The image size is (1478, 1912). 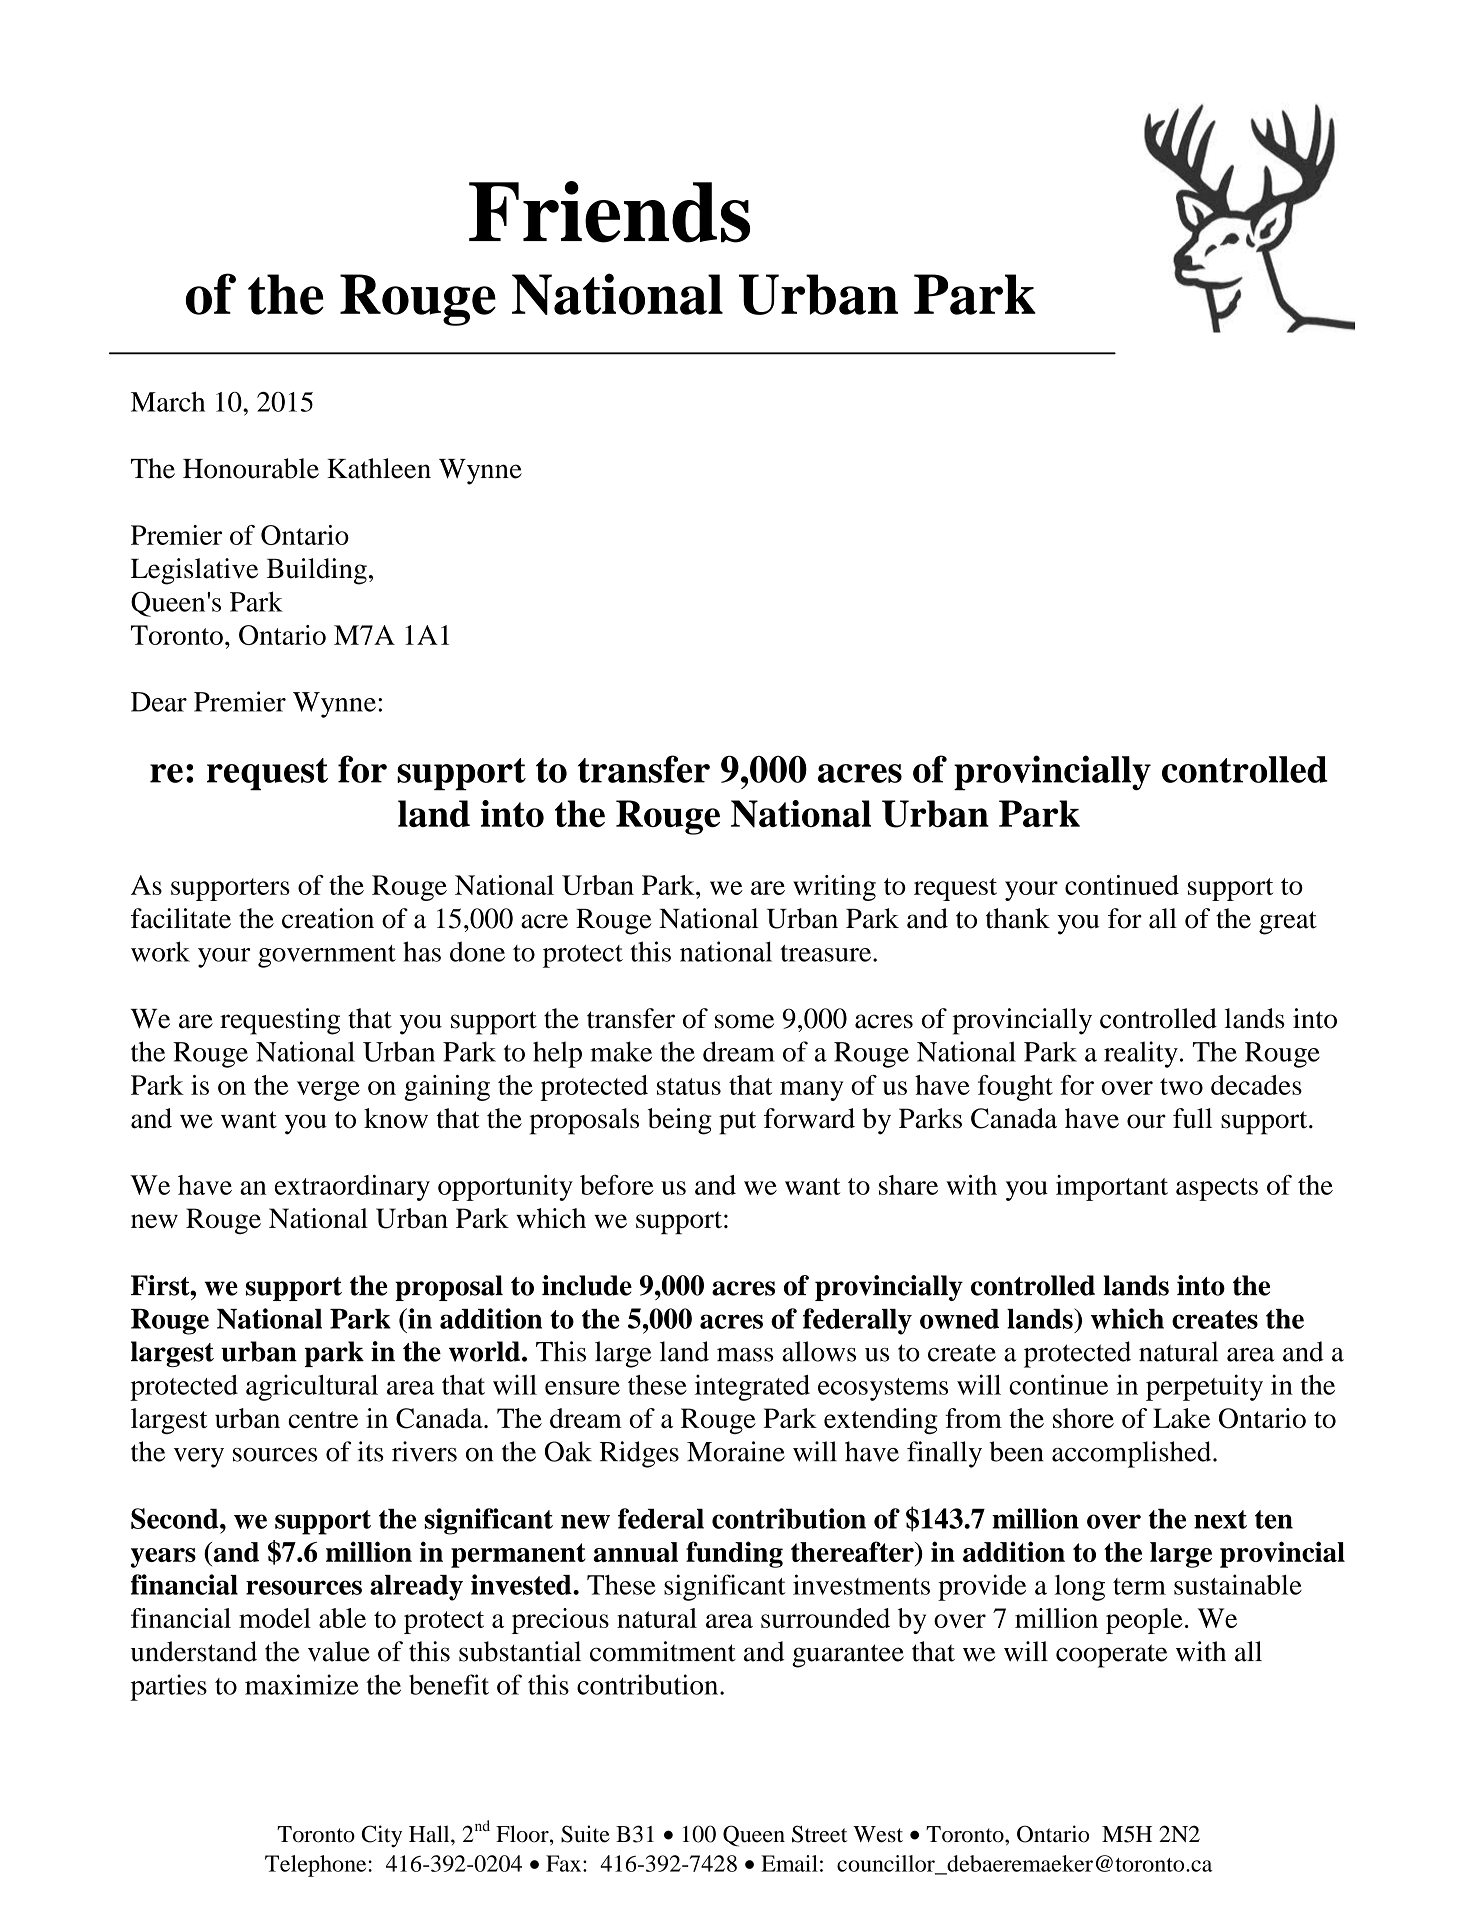 What do you see at coordinates (328, 1091) in the screenshot?
I see `verge` at bounding box center [328, 1091].
